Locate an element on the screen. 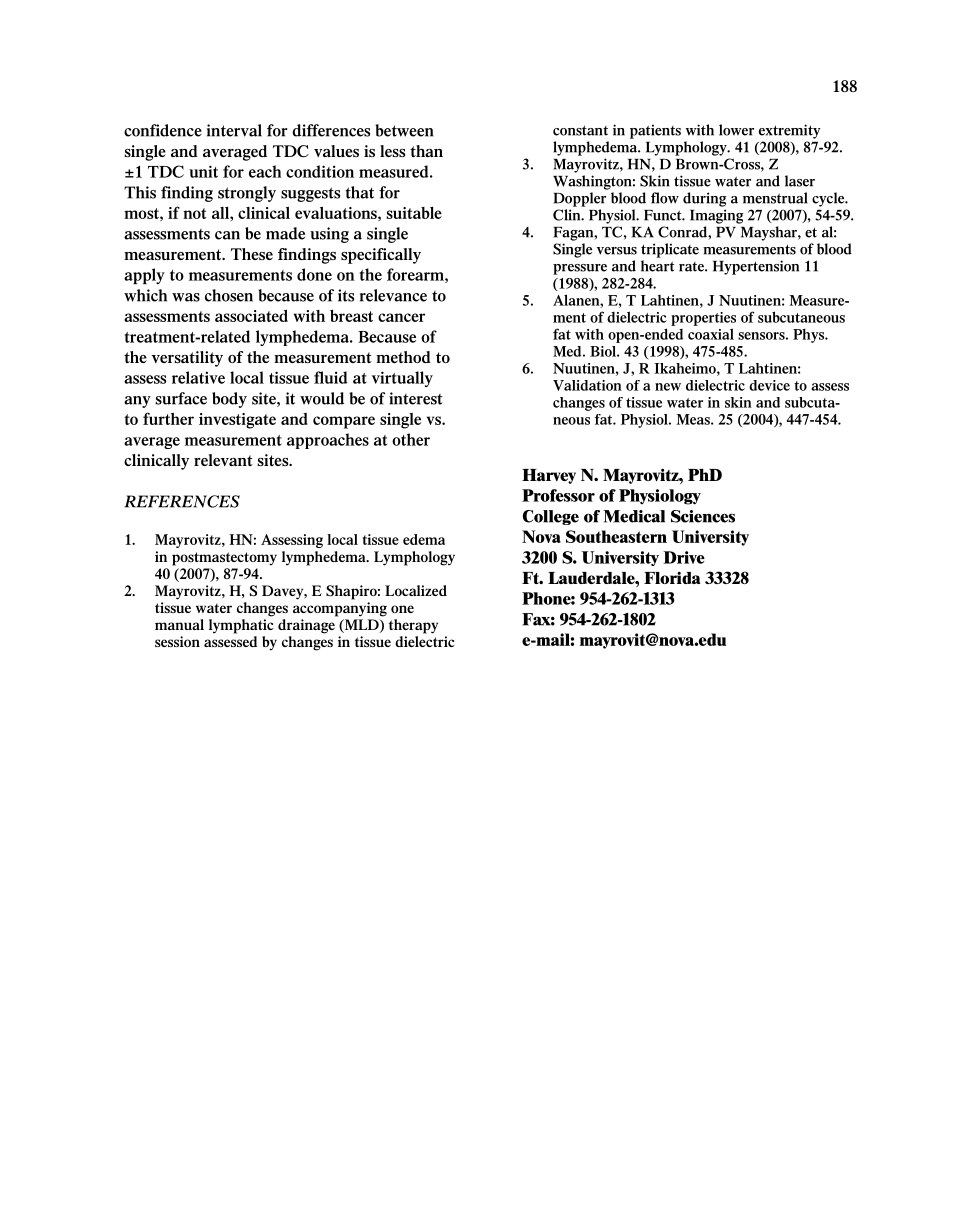 The width and height of the screenshot is (980, 1226). lower is located at coordinates (736, 130).
